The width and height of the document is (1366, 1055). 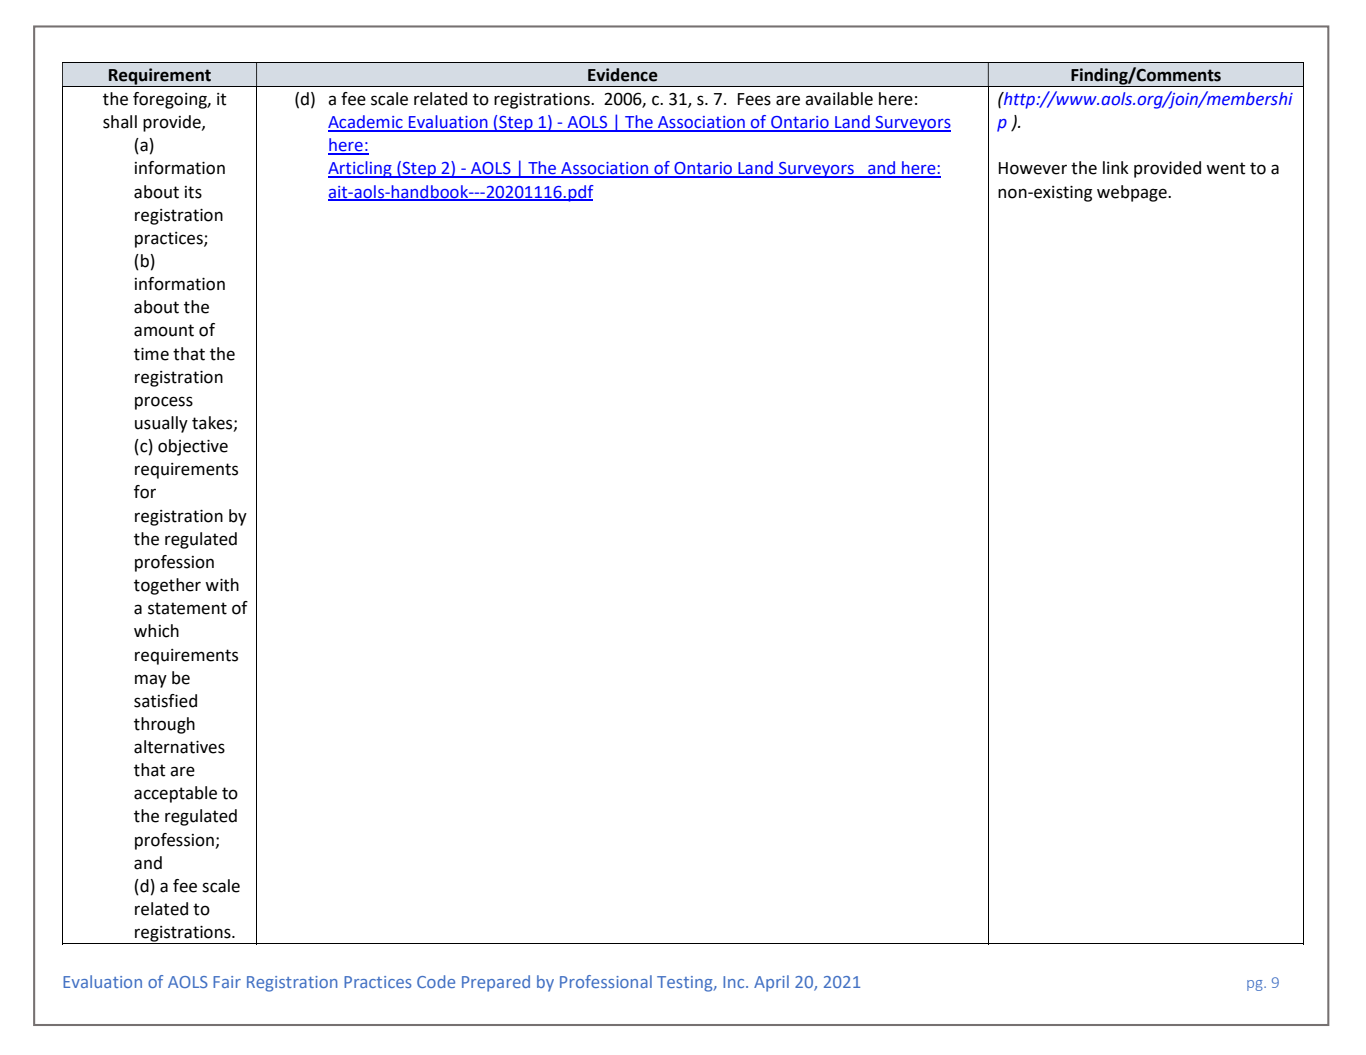 I want to click on April, so click(x=771, y=983).
